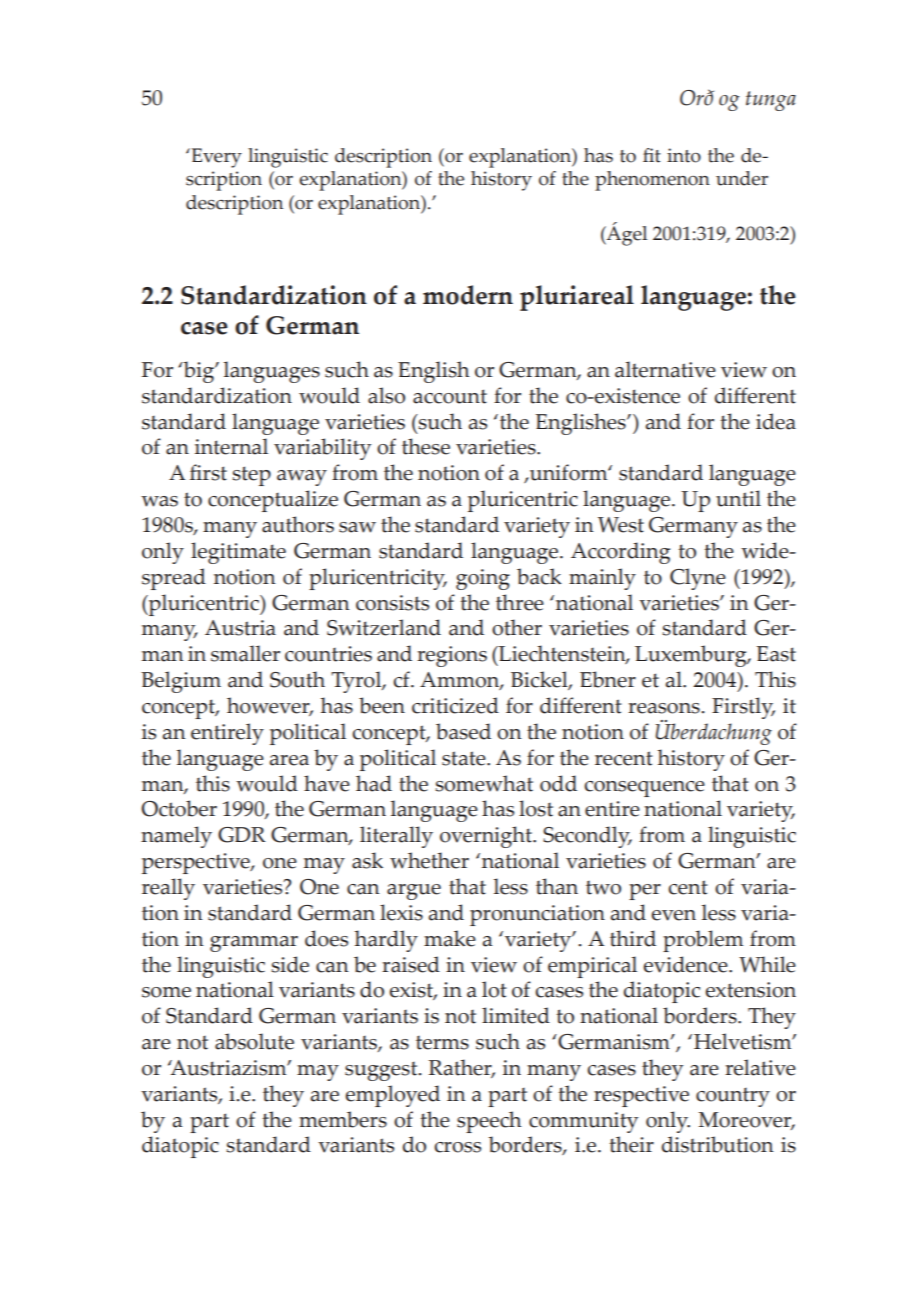  What do you see at coordinates (665, 369) in the page?
I see `alternative` at bounding box center [665, 369].
